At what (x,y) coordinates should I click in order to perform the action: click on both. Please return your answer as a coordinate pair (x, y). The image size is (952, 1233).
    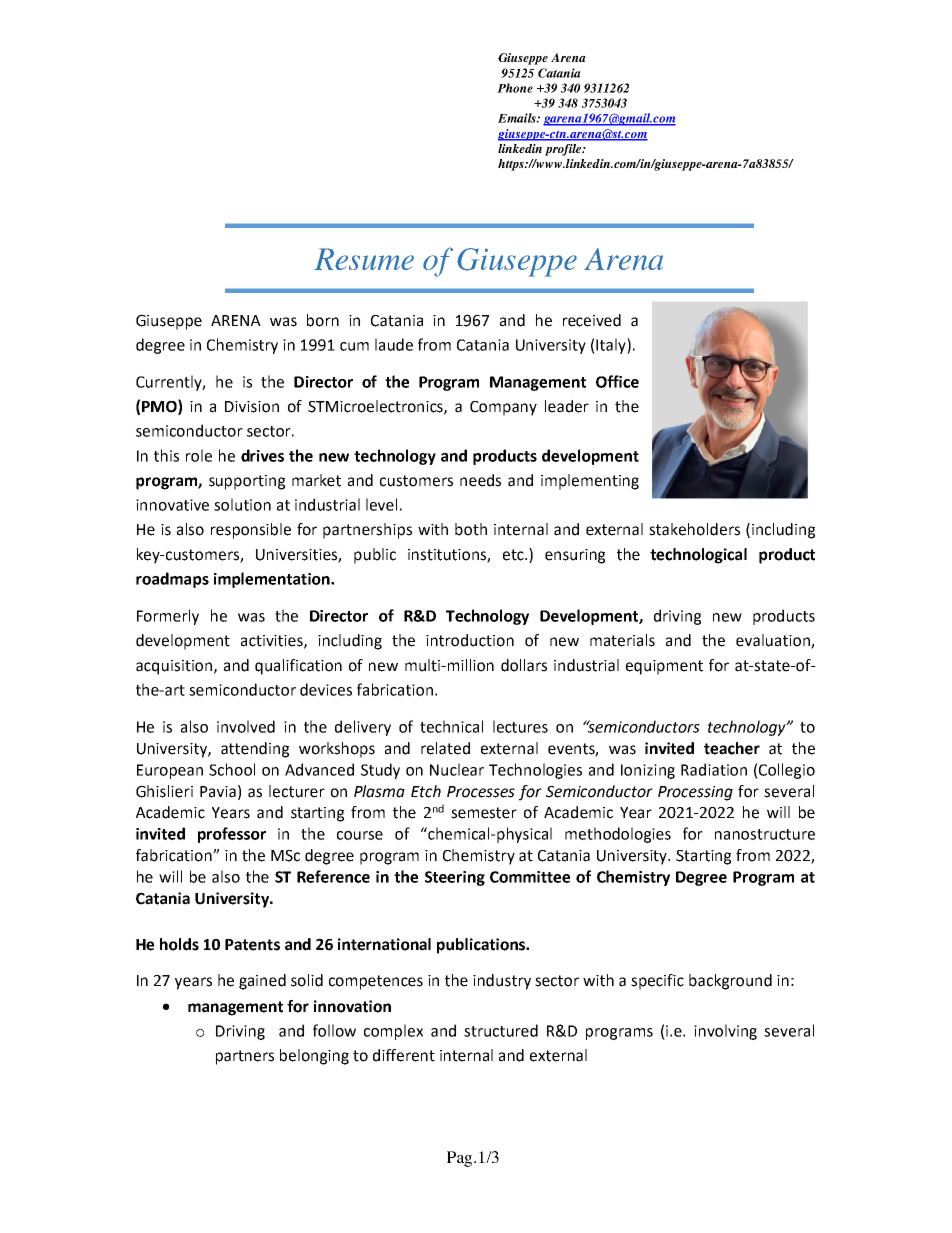
    Looking at the image, I should click on (471, 529).
